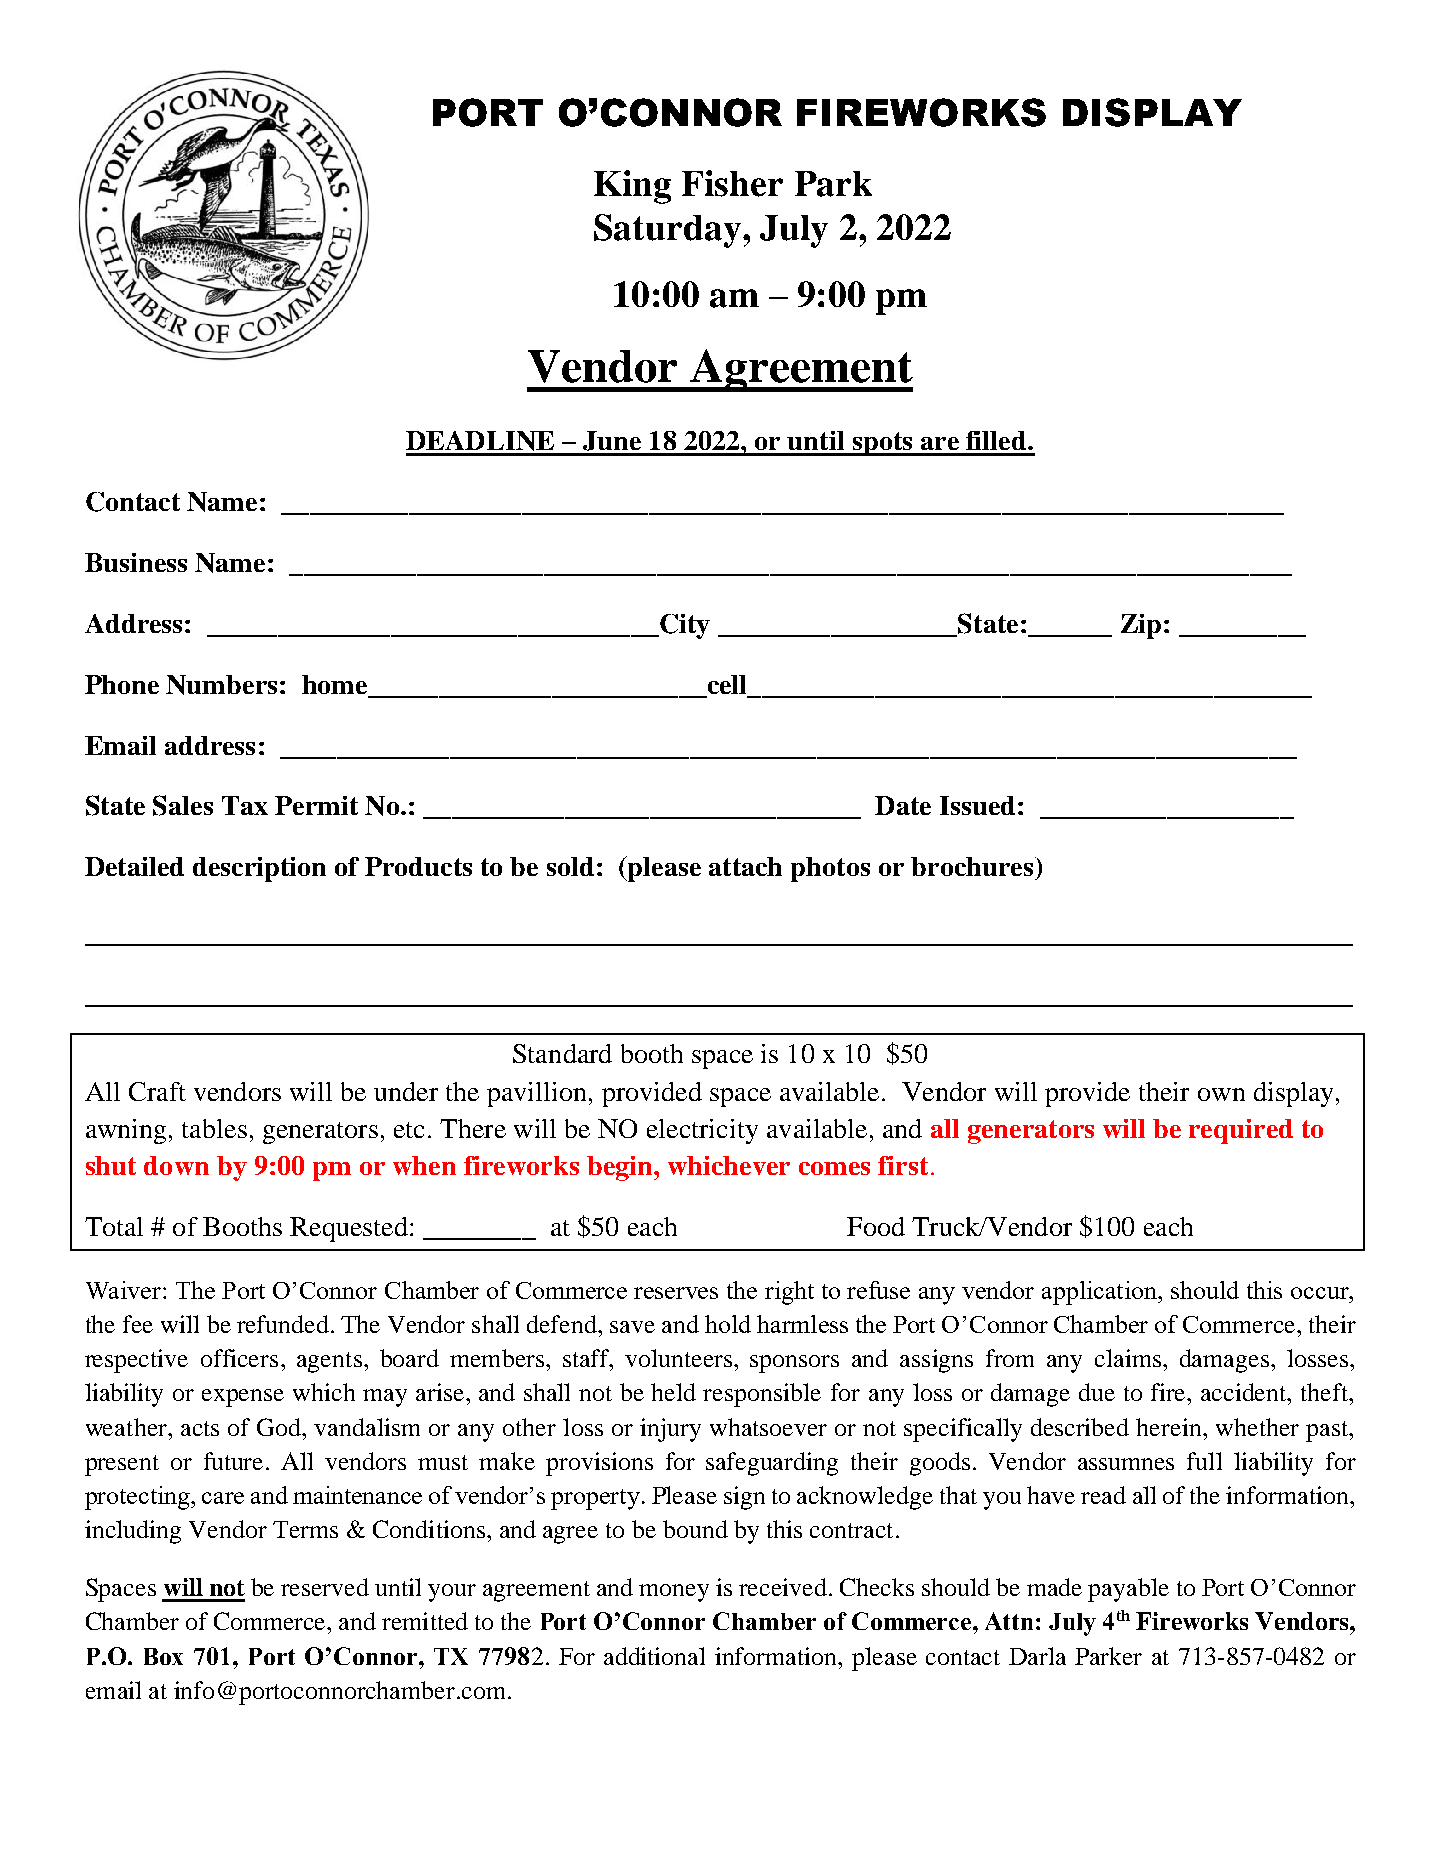  Describe the element at coordinates (732, 183) in the image. I see `Fisher` at that location.
